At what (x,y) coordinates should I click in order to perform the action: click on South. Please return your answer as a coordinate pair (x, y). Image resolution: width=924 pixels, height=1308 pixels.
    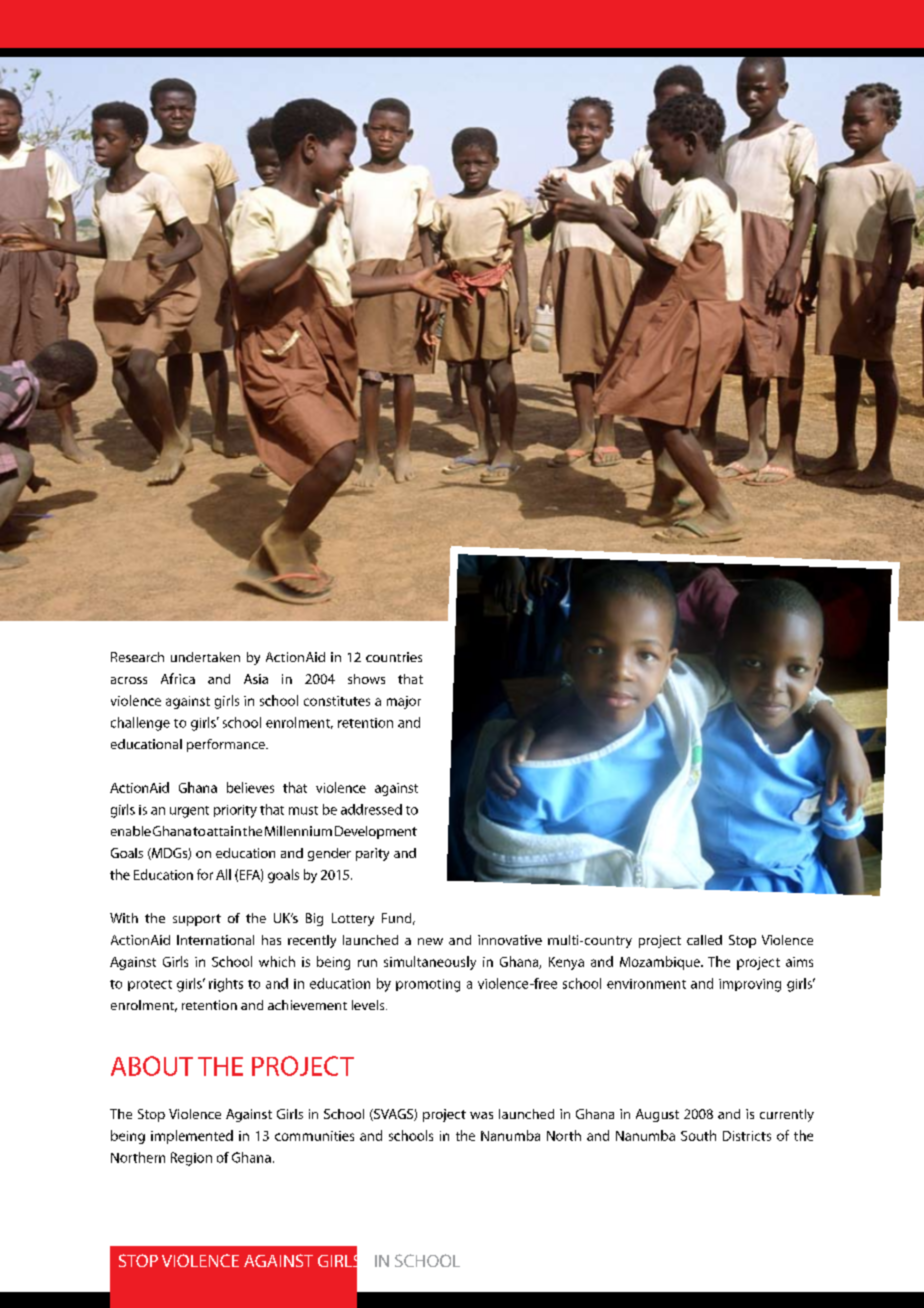
    Looking at the image, I should click on (698, 1135).
